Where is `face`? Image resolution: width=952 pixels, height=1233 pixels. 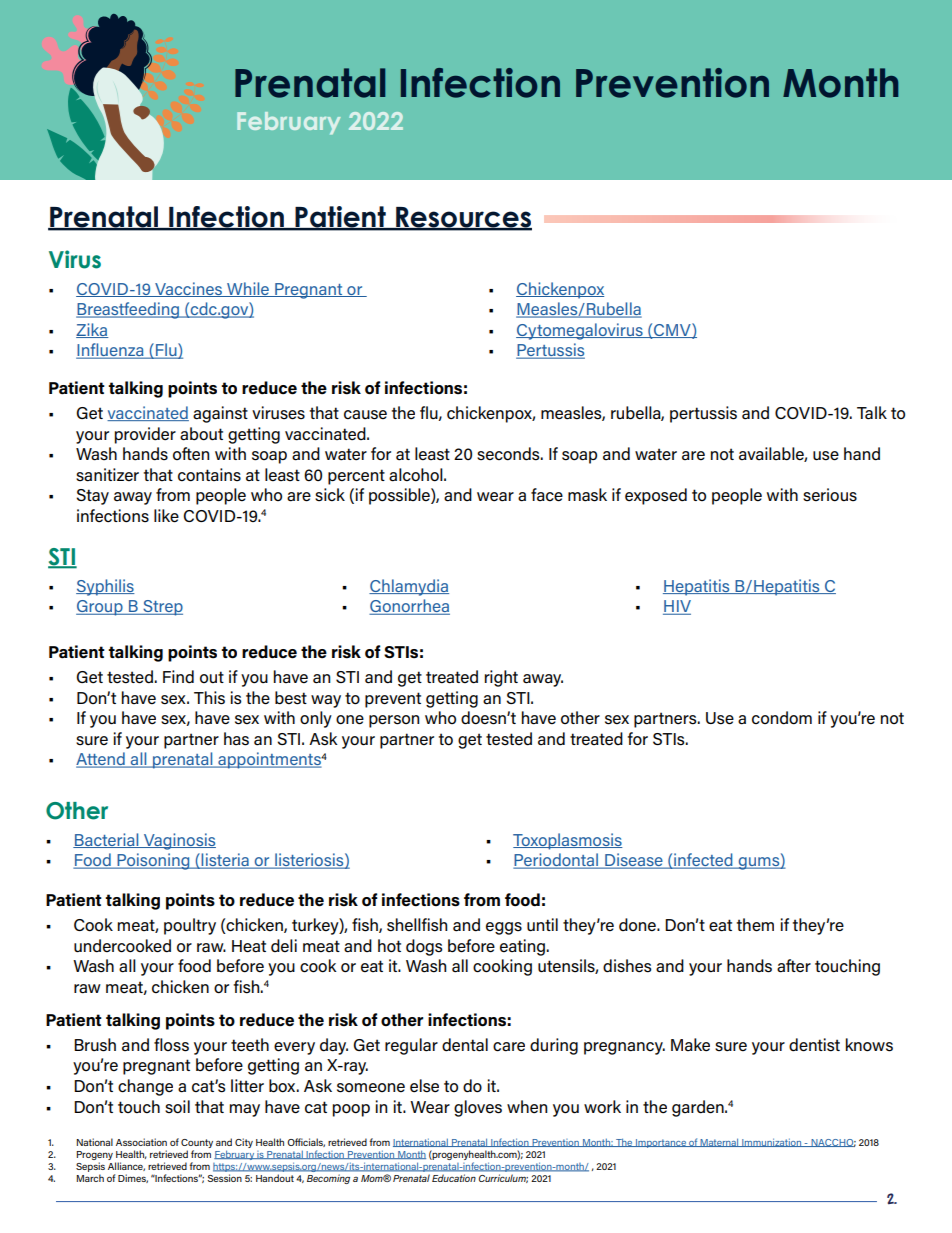 face is located at coordinates (547, 495).
